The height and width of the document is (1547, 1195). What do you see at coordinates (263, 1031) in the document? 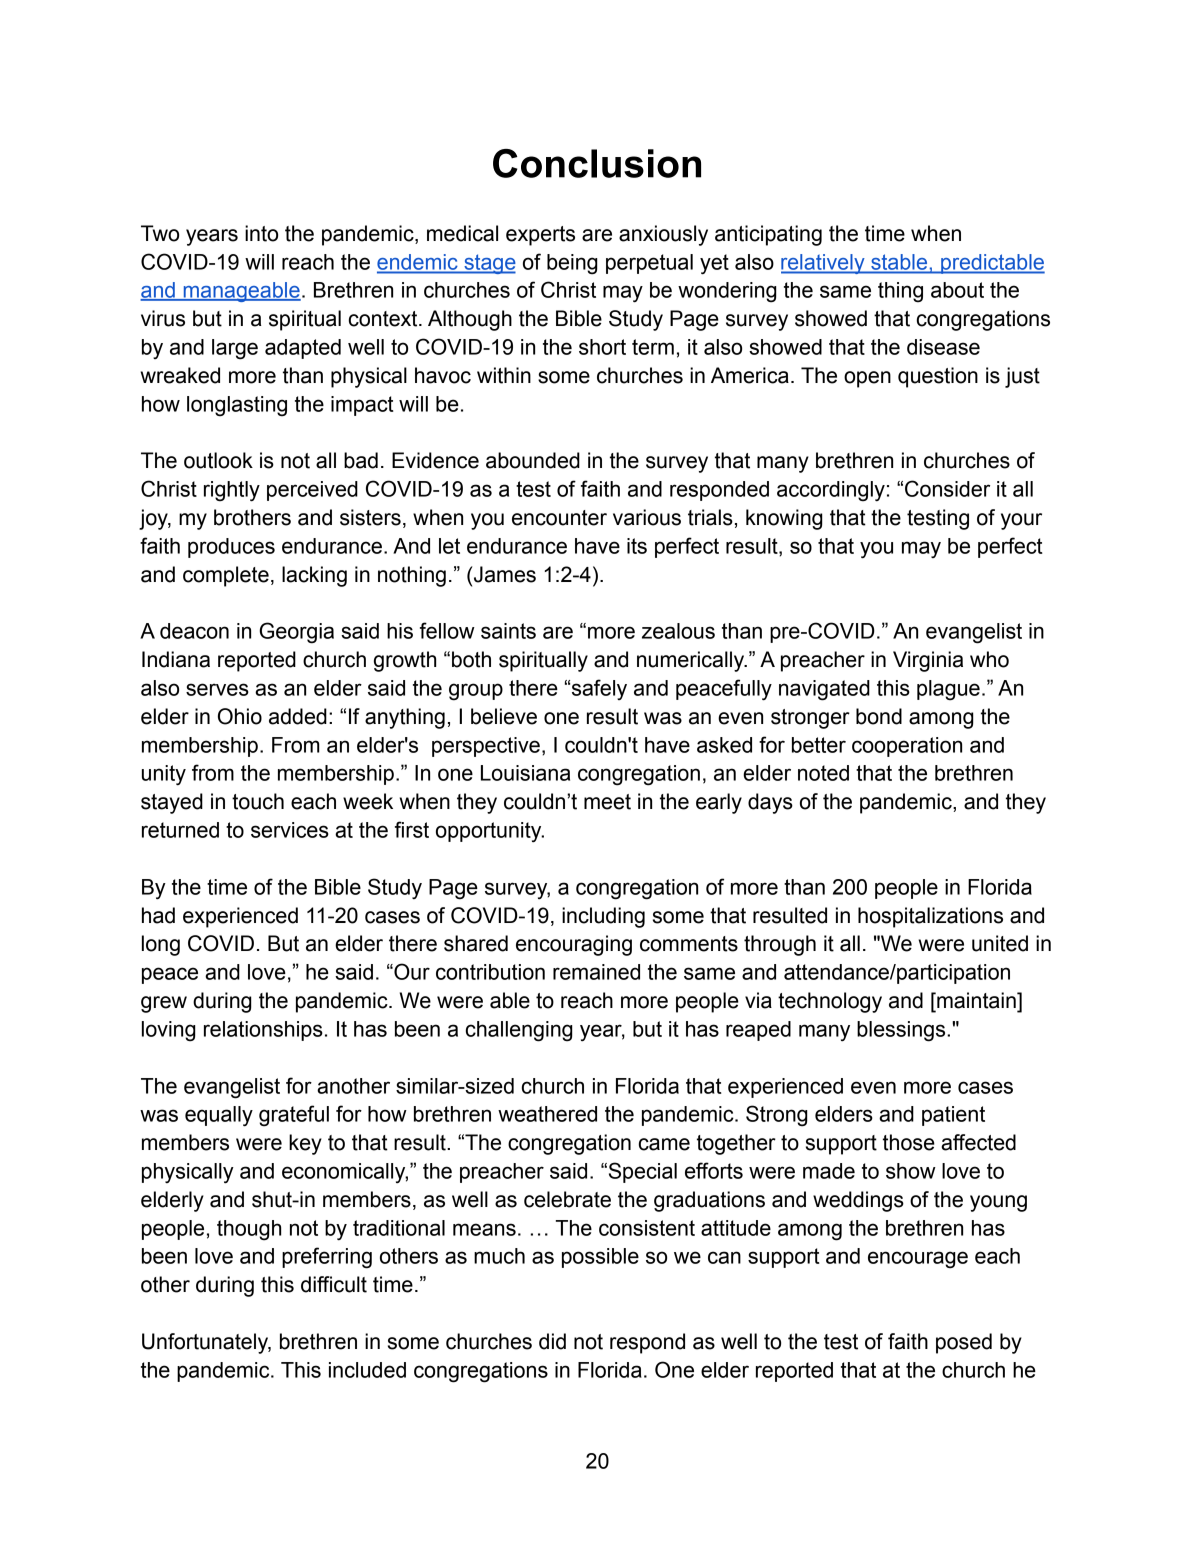
I see `relationships` at bounding box center [263, 1031].
